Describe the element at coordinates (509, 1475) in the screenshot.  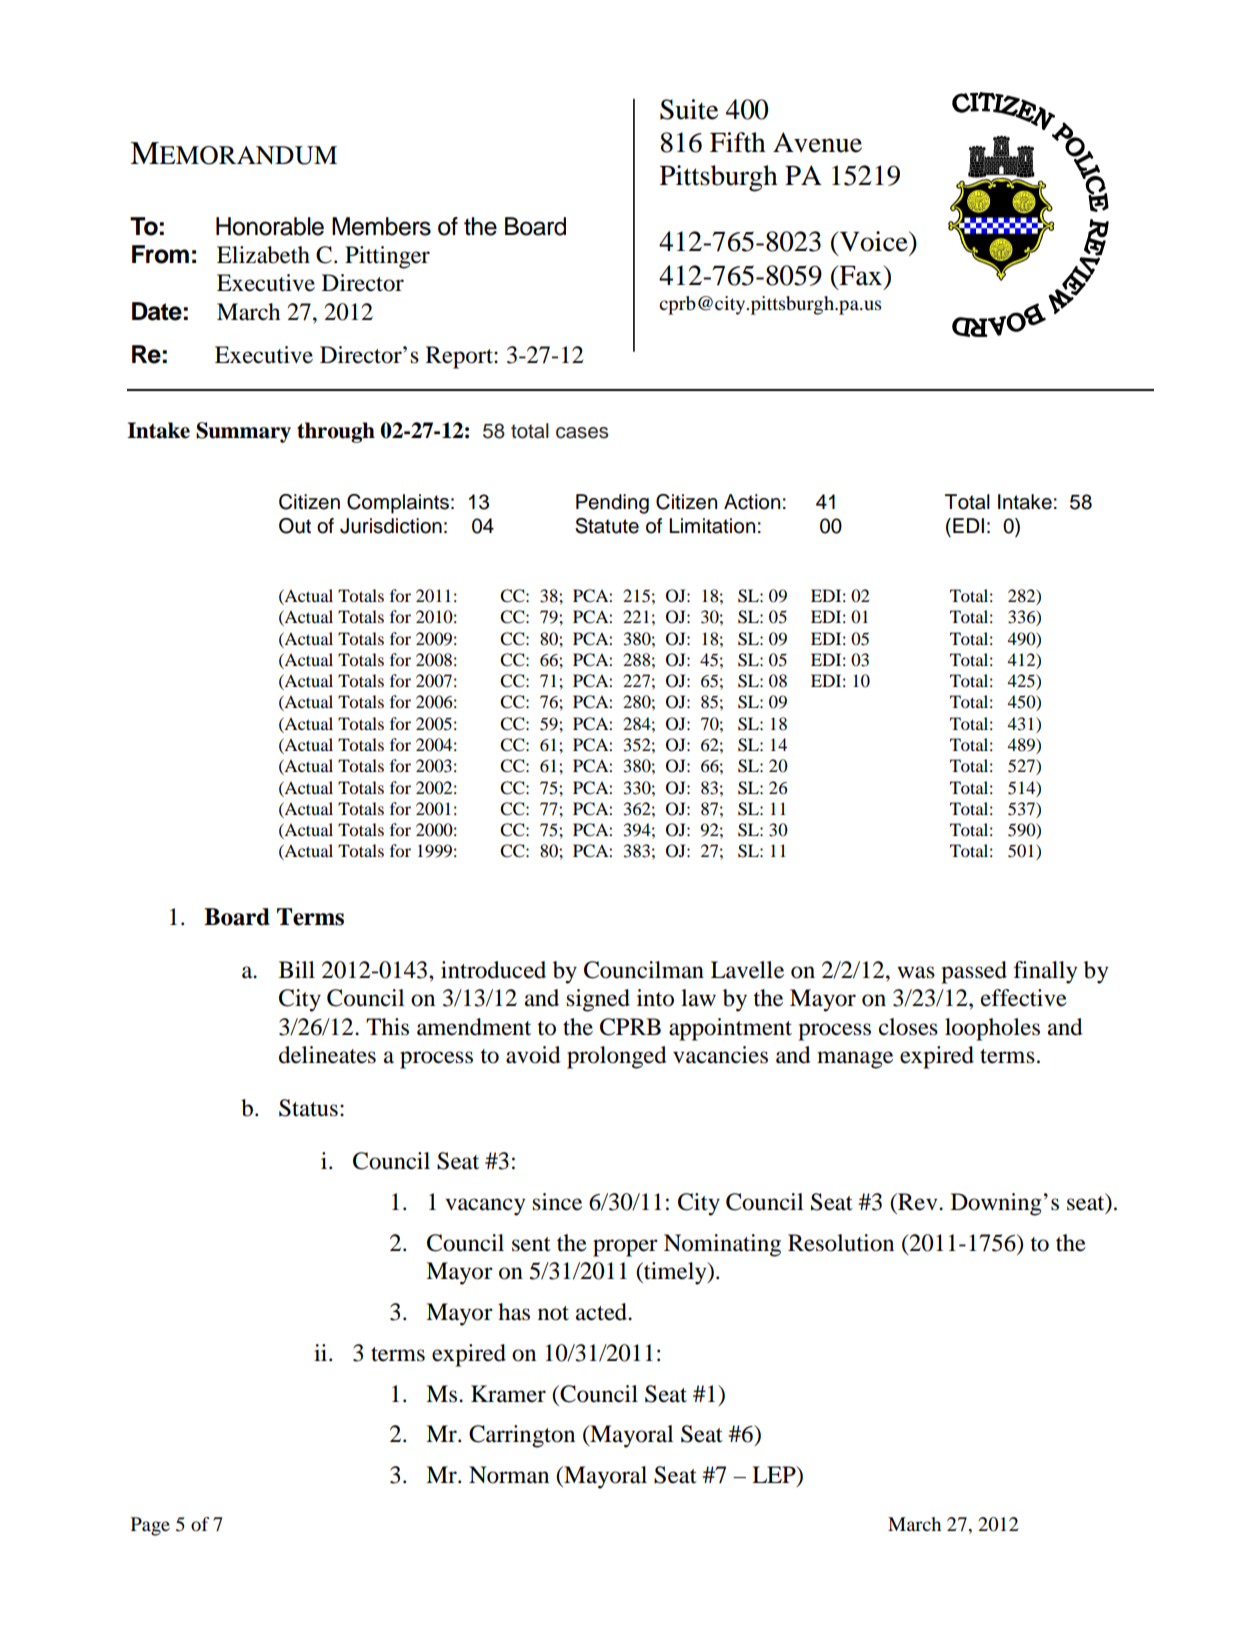
I see `Norman` at that location.
